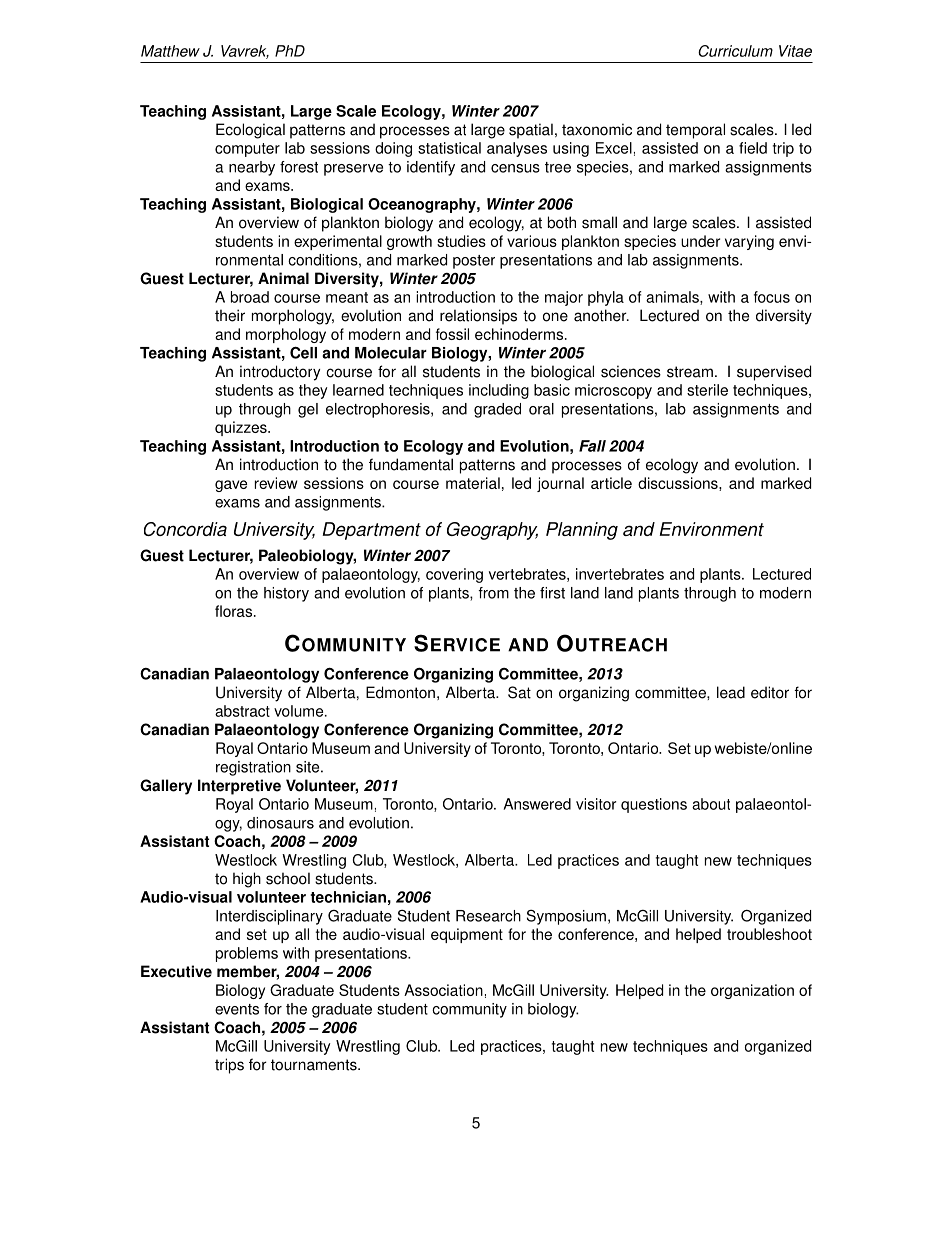 The width and height of the screenshot is (952, 1233). Describe the element at coordinates (454, 575) in the screenshot. I see `covering` at that location.
